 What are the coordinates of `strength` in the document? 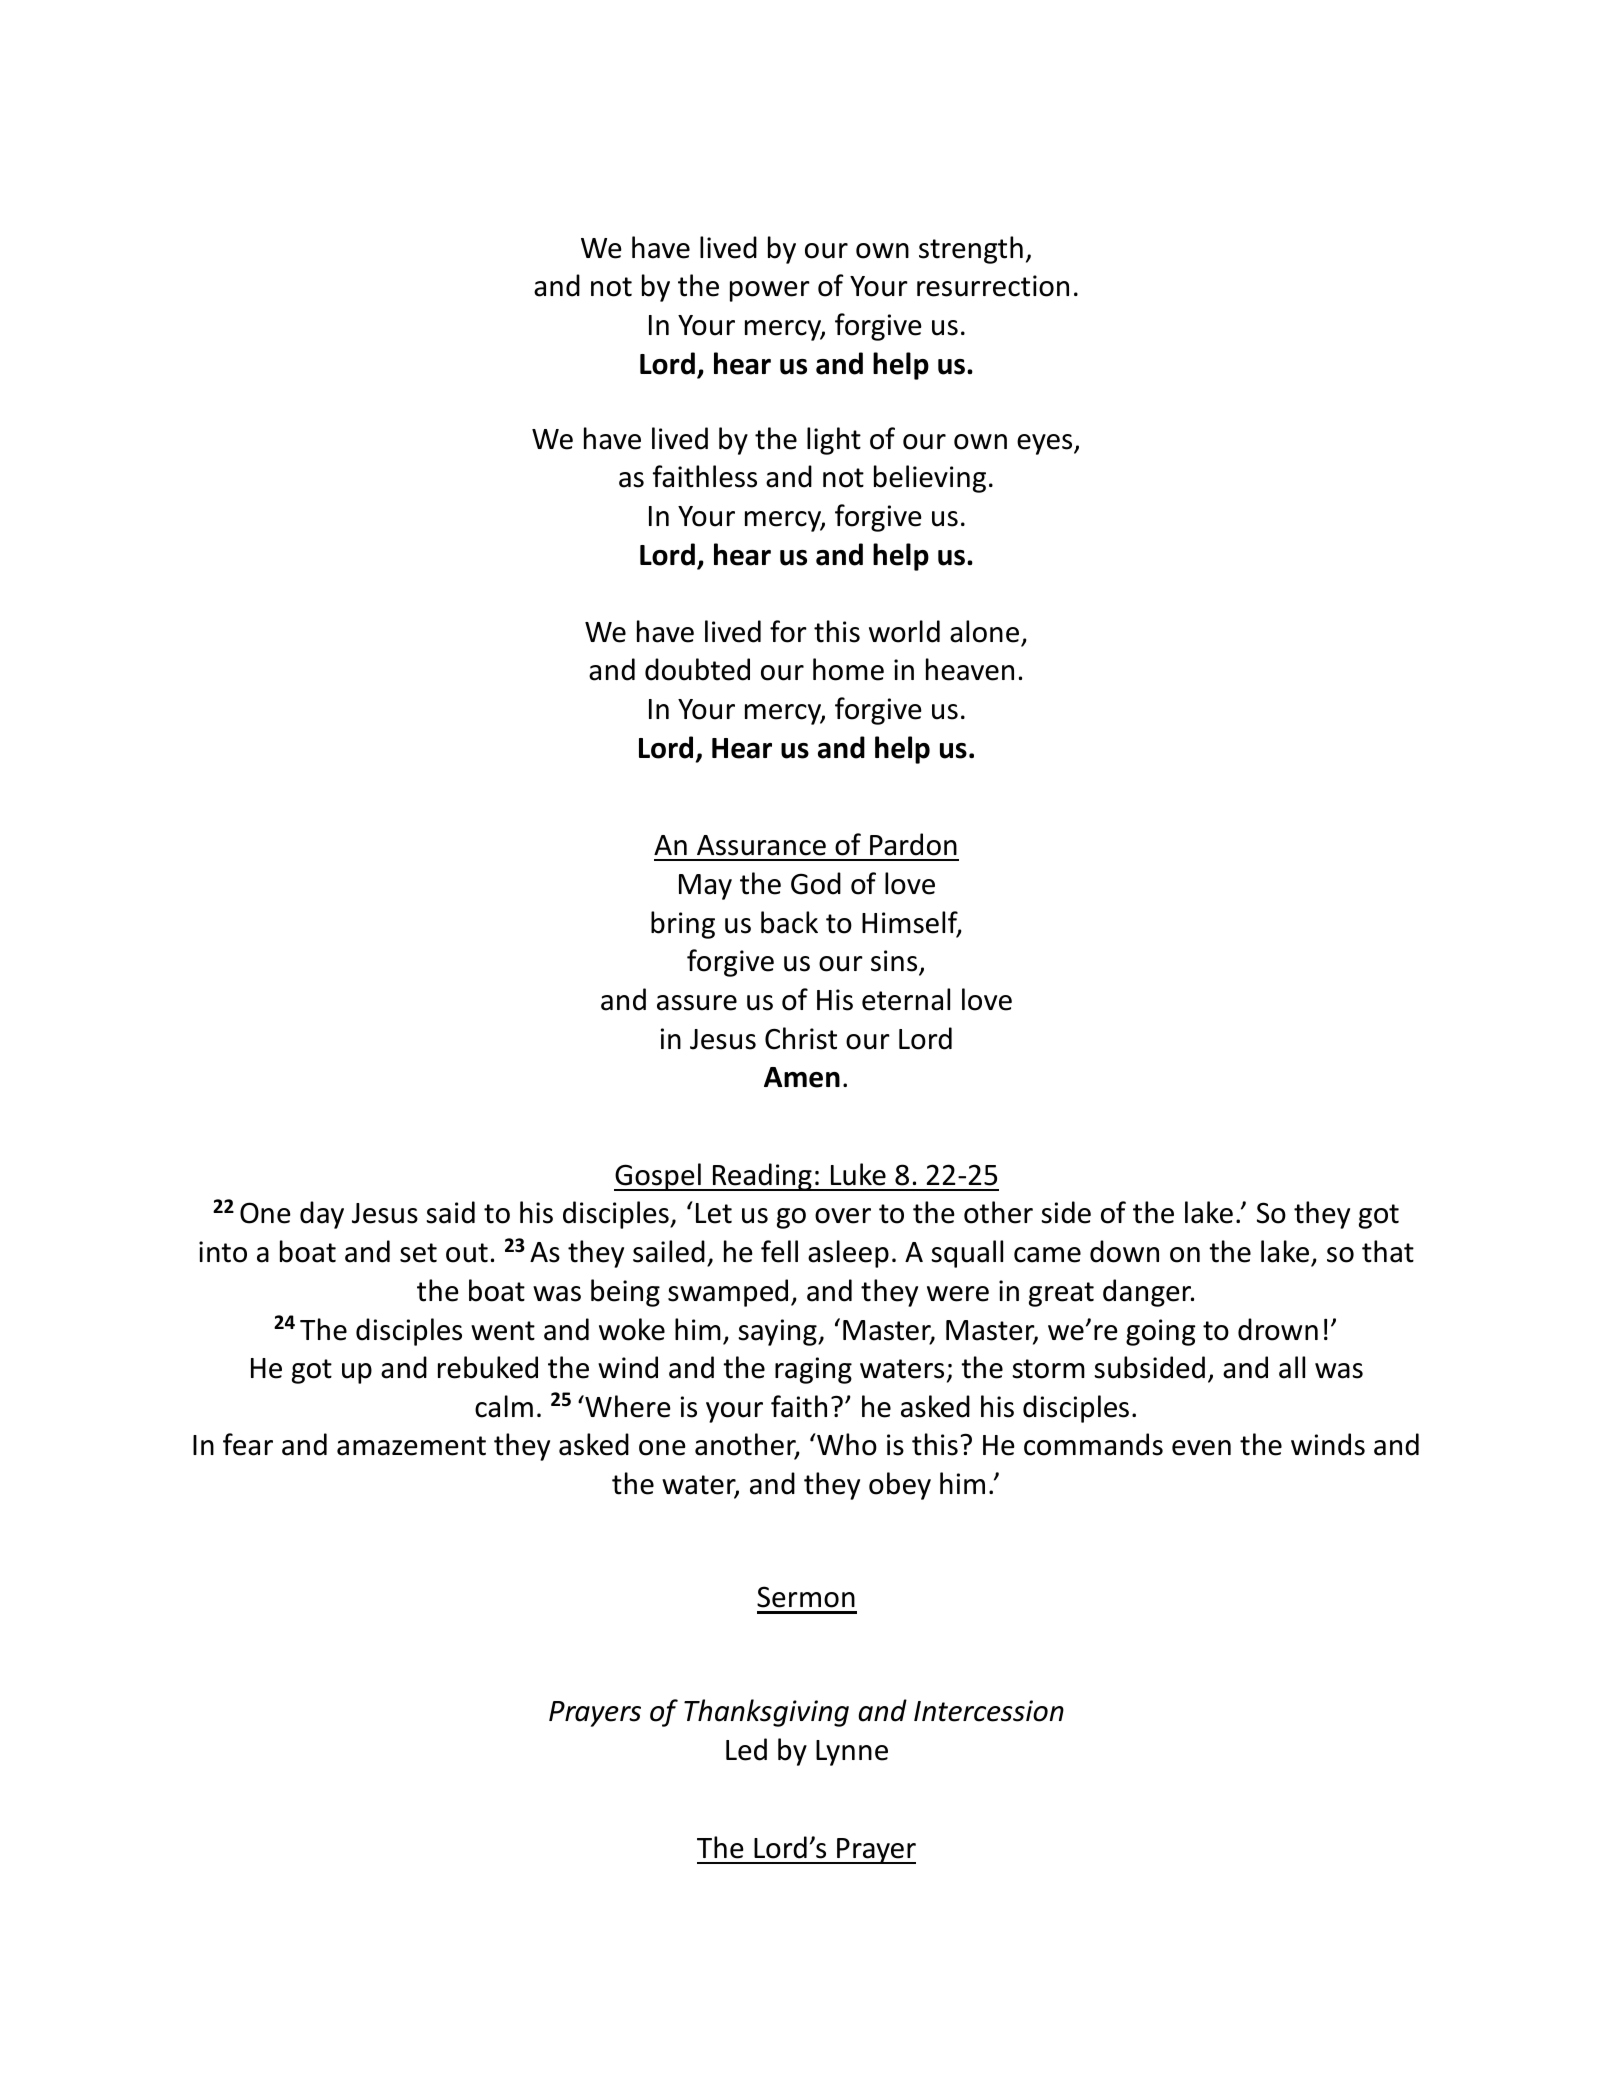 It's located at (971, 250).
